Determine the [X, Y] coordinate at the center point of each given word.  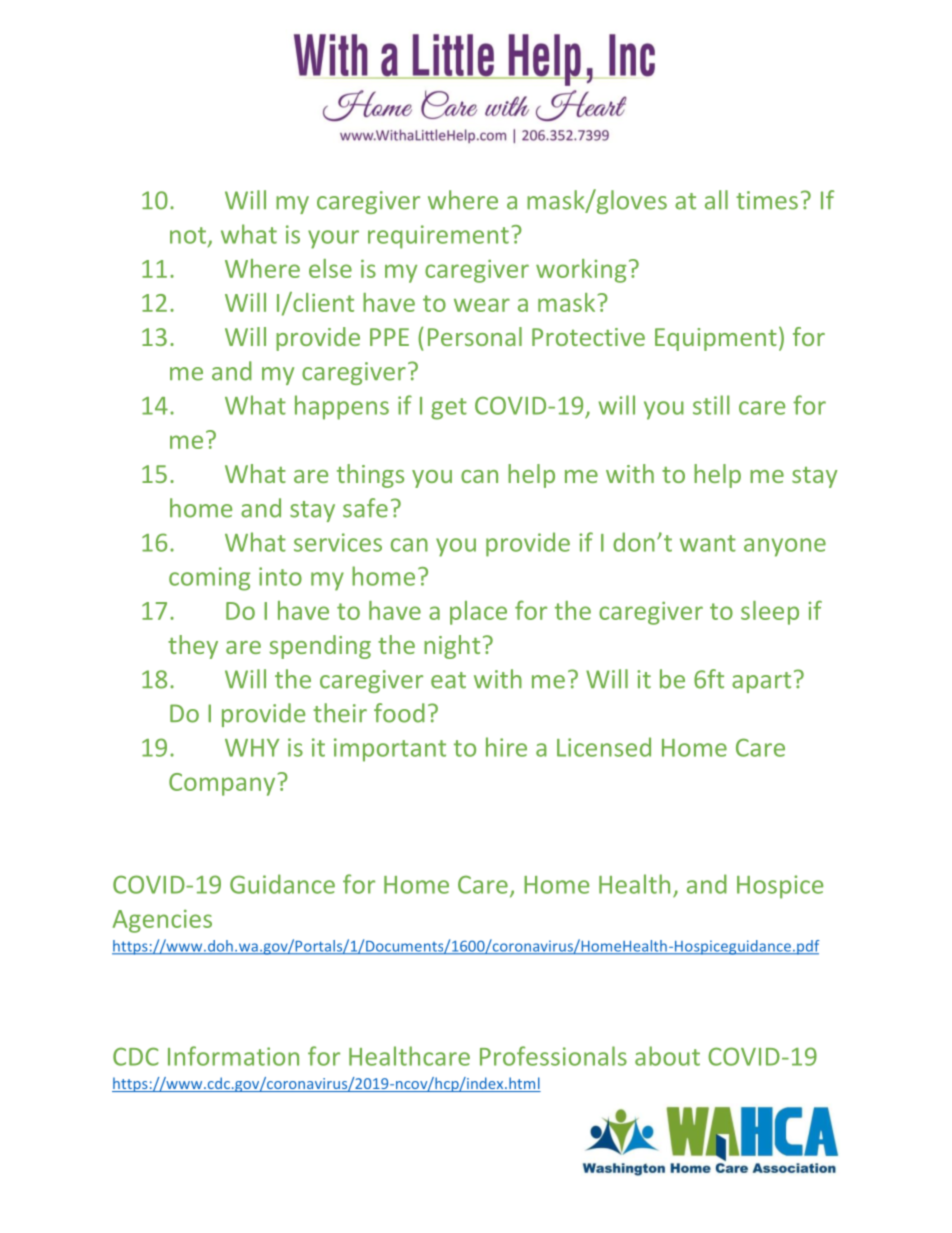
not [188, 235]
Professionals [553, 1056]
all [716, 200]
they [193, 647]
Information [233, 1056]
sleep [770, 613]
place [478, 613]
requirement [438, 237]
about [667, 1056]
